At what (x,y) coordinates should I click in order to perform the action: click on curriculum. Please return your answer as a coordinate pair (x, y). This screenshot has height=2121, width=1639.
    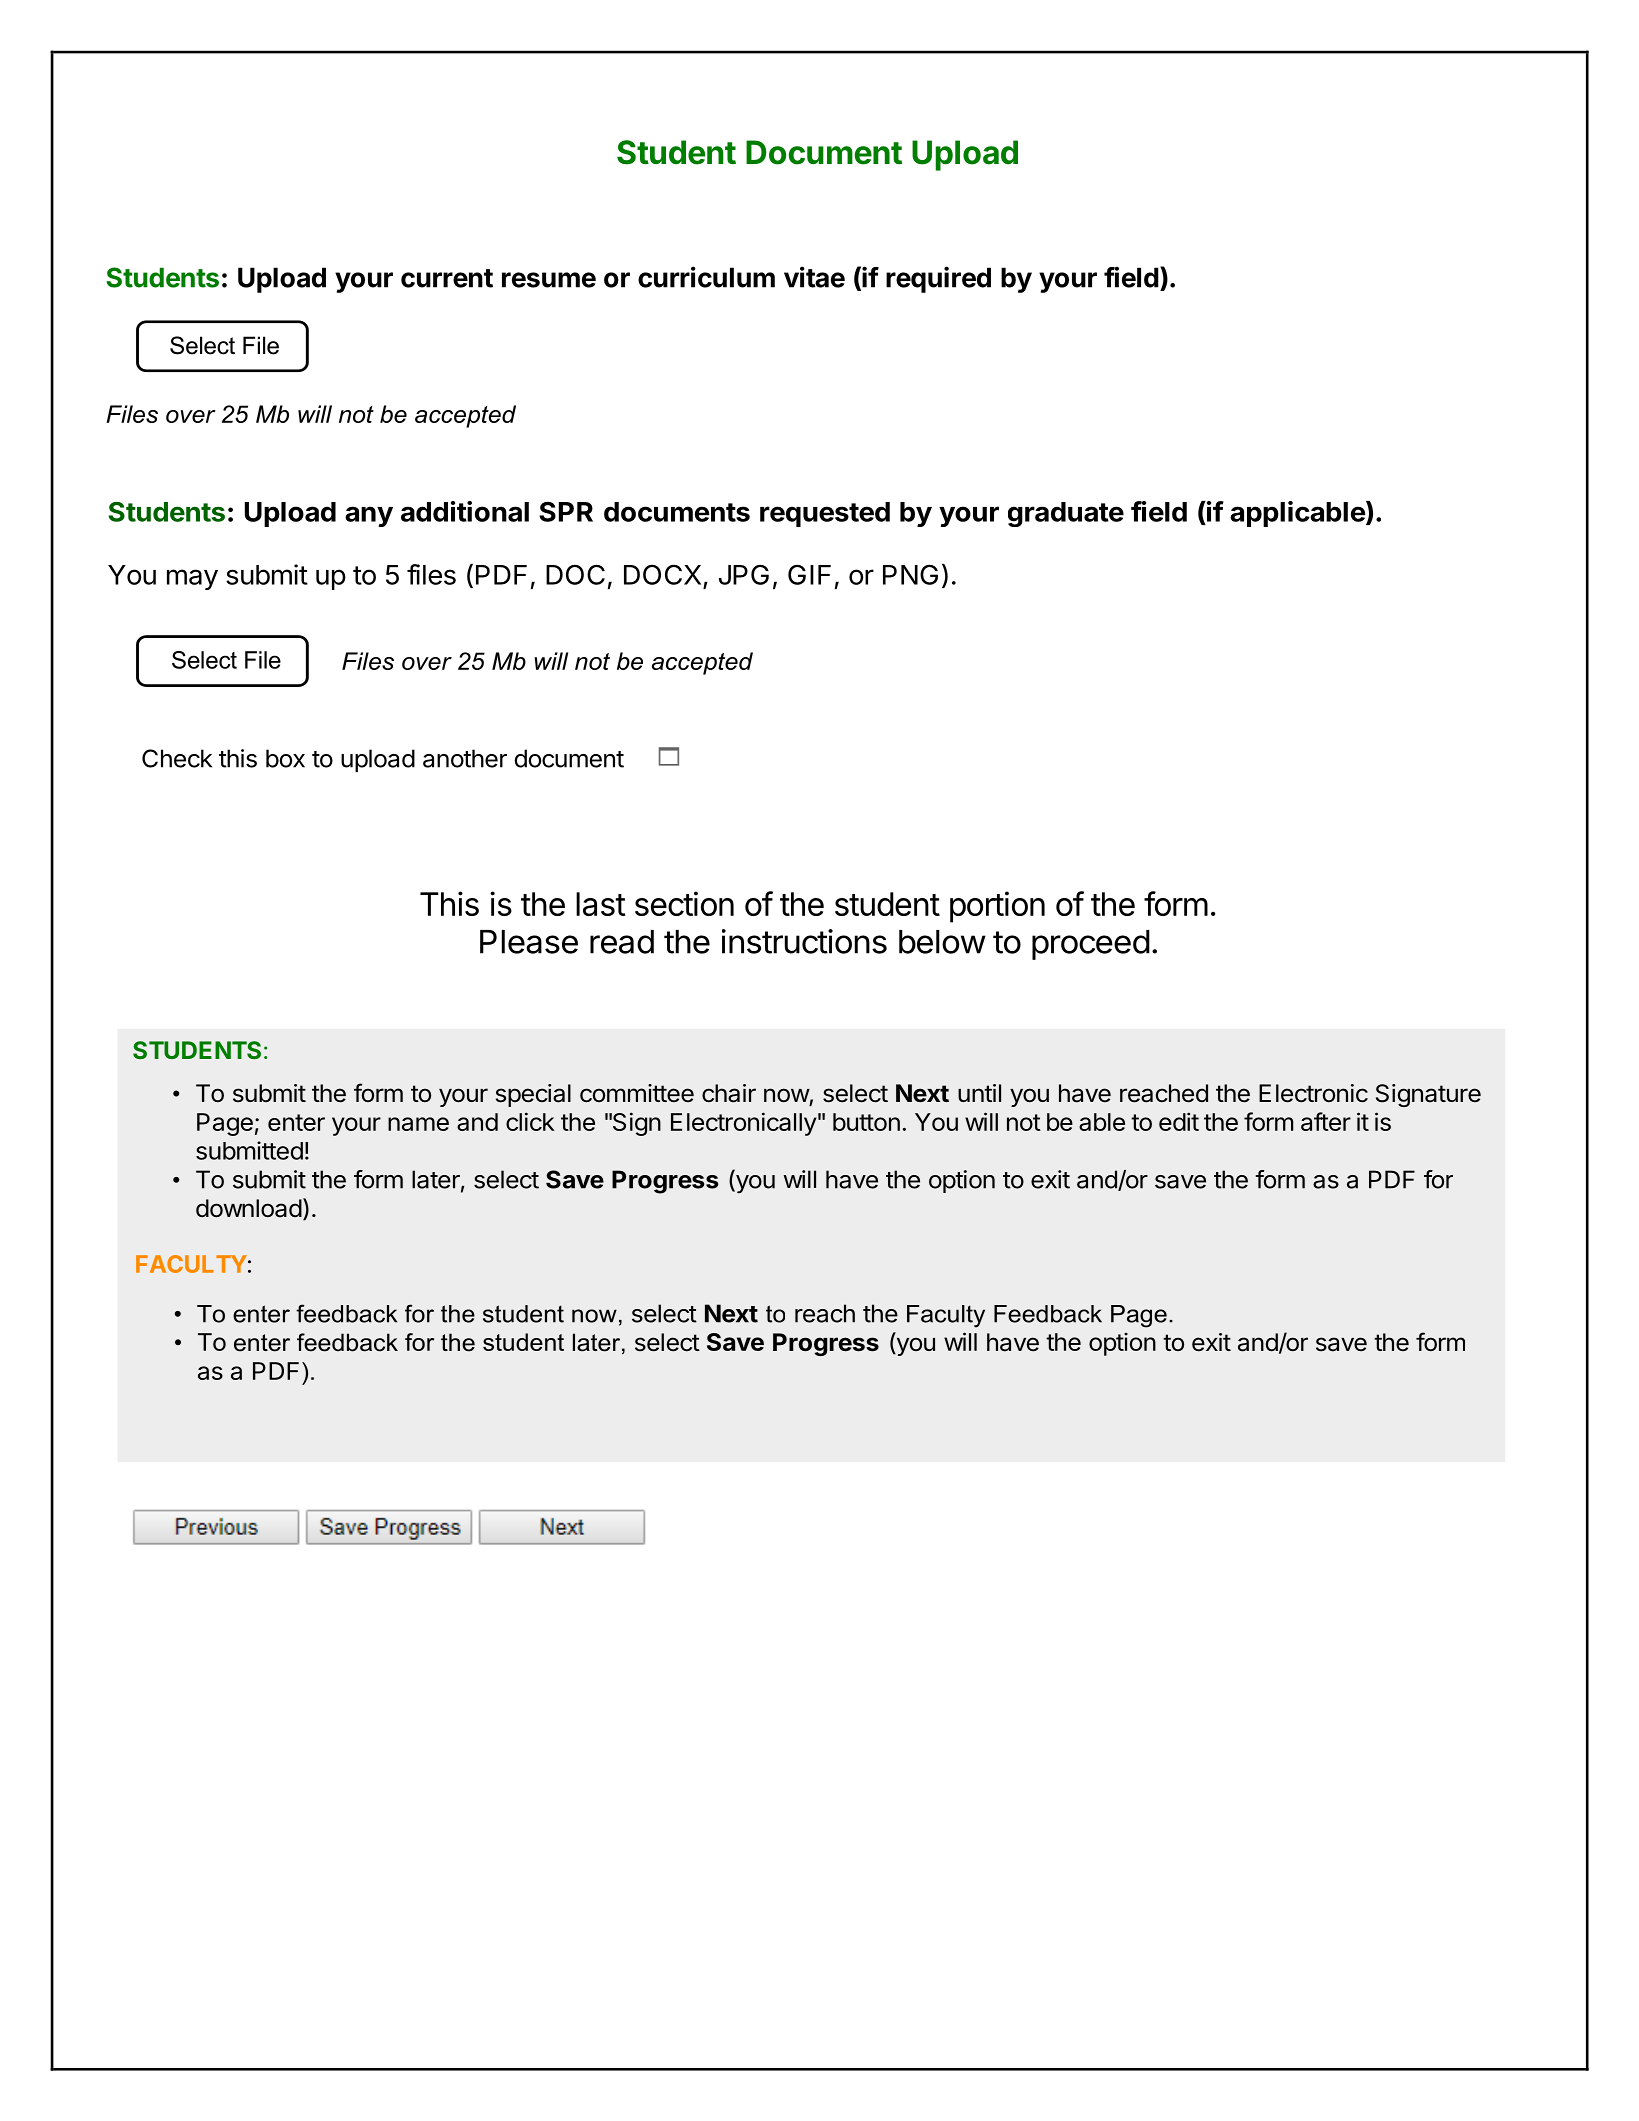
    Looking at the image, I should click on (706, 277).
